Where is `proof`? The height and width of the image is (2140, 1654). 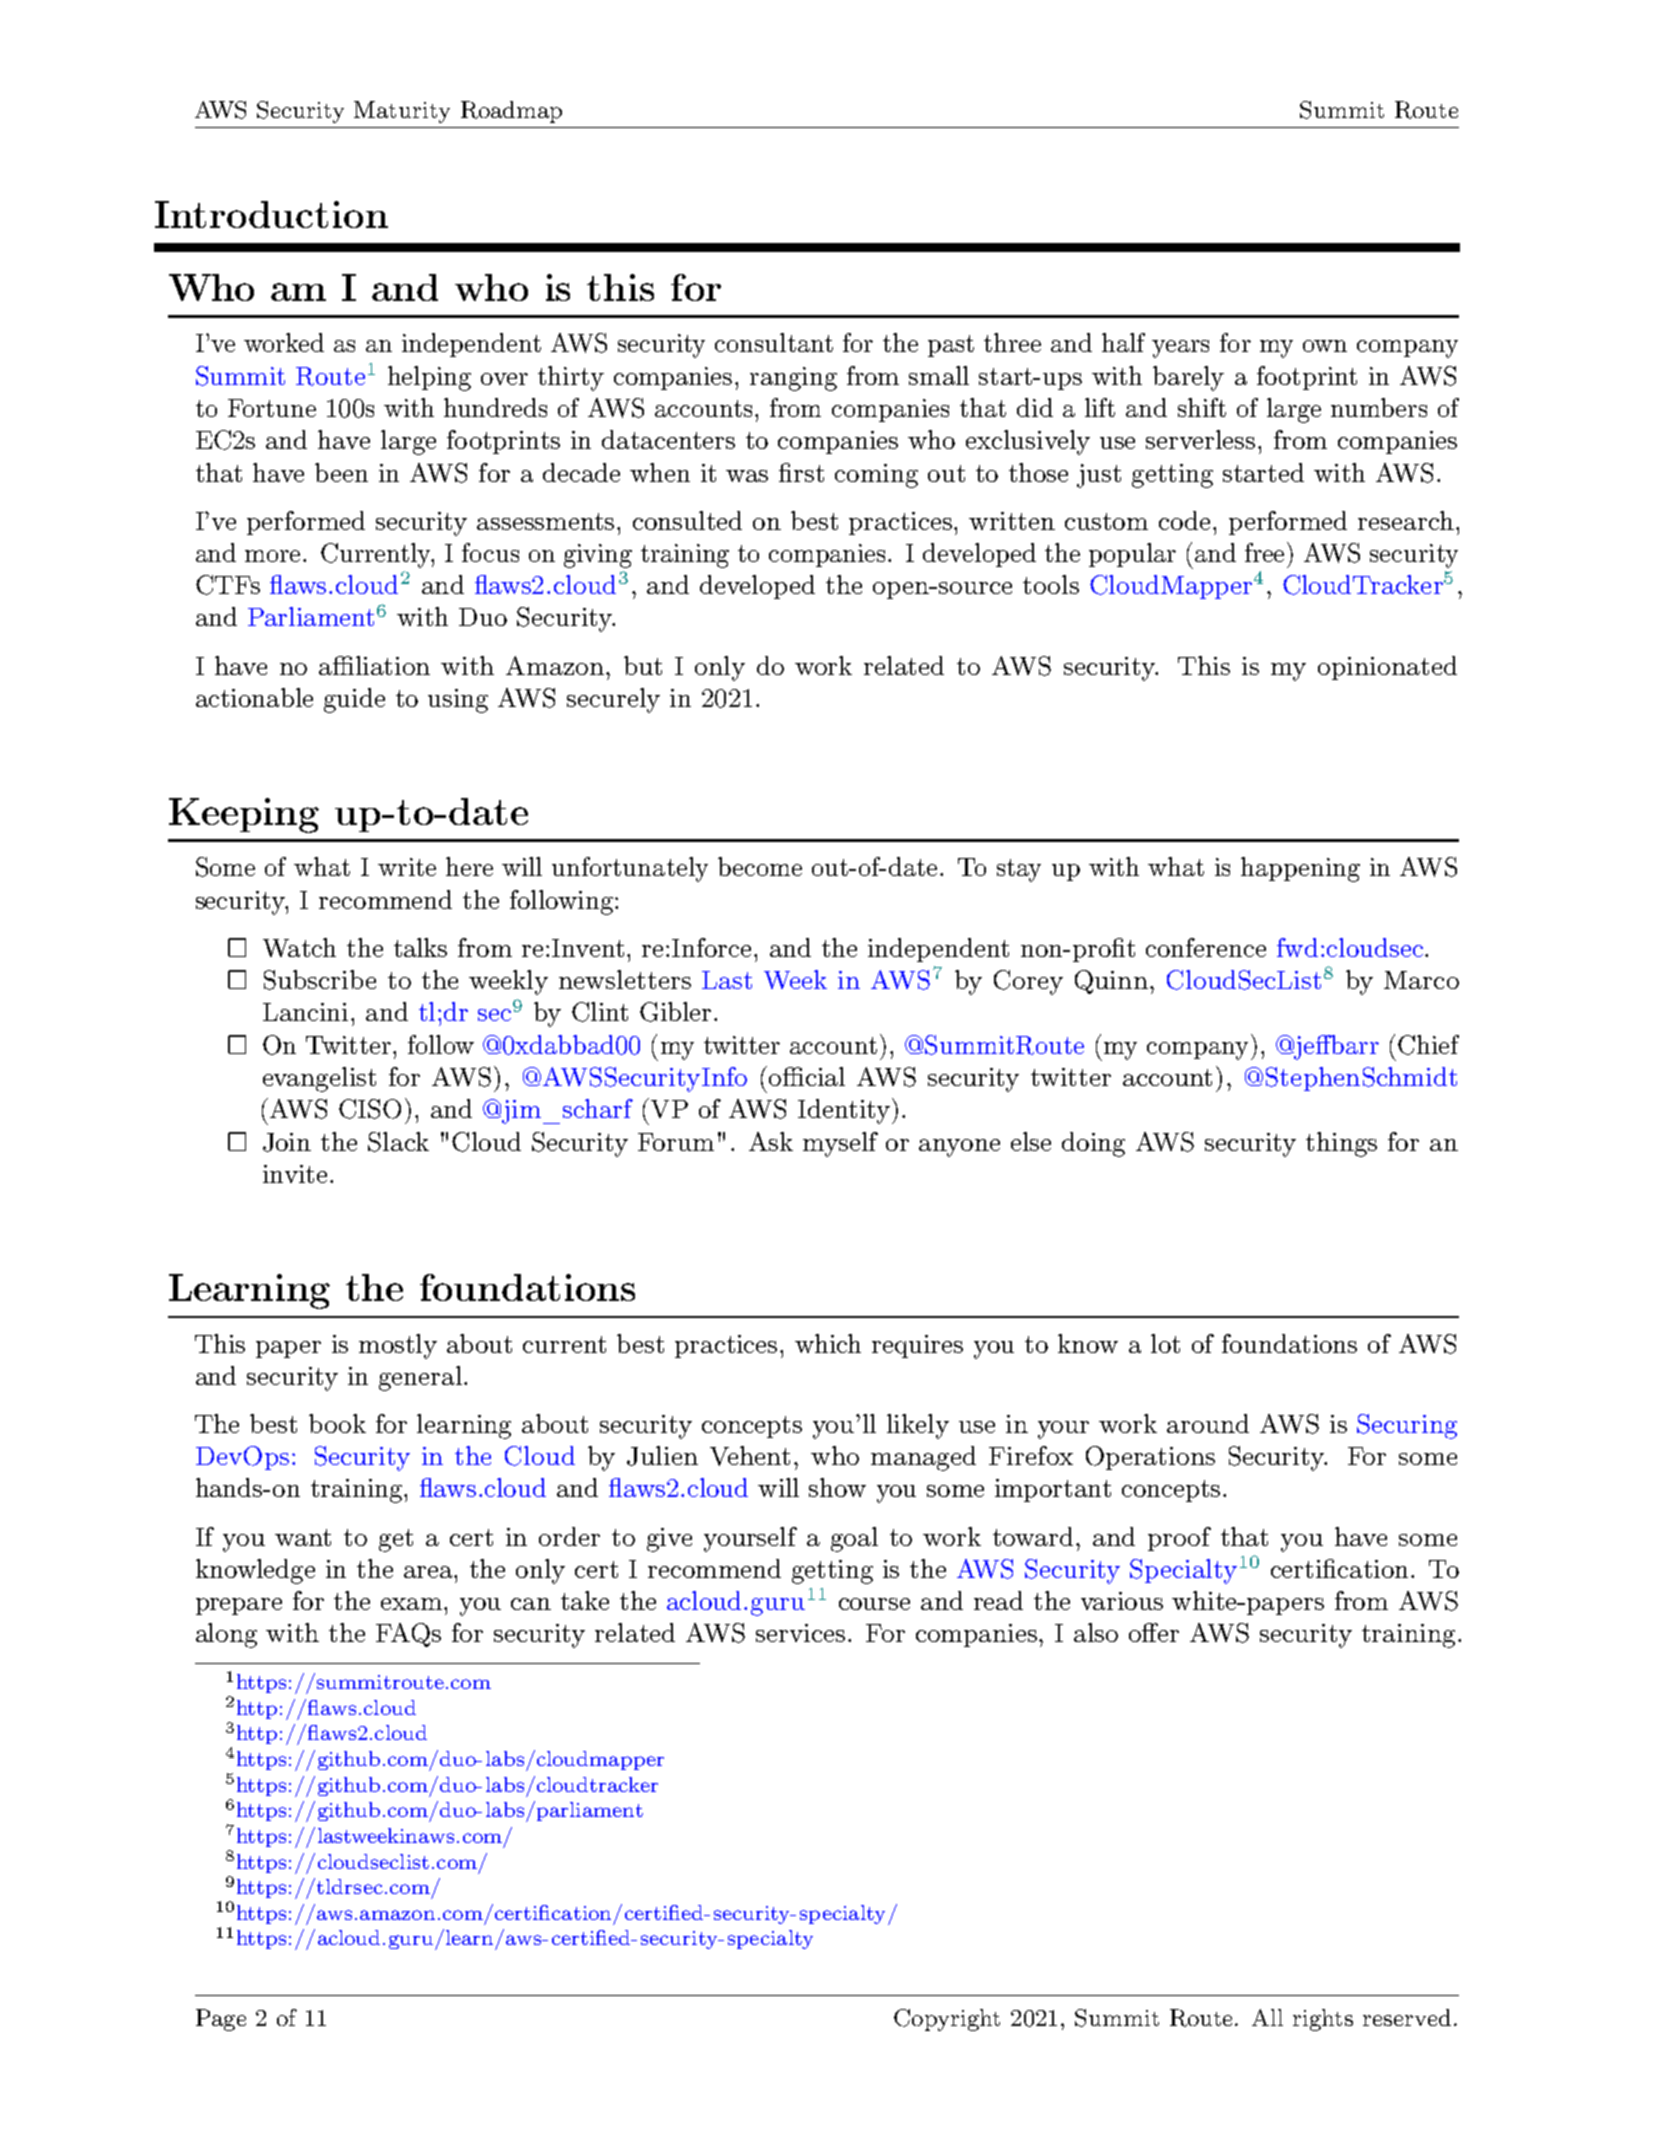
proof is located at coordinates (1179, 1539).
